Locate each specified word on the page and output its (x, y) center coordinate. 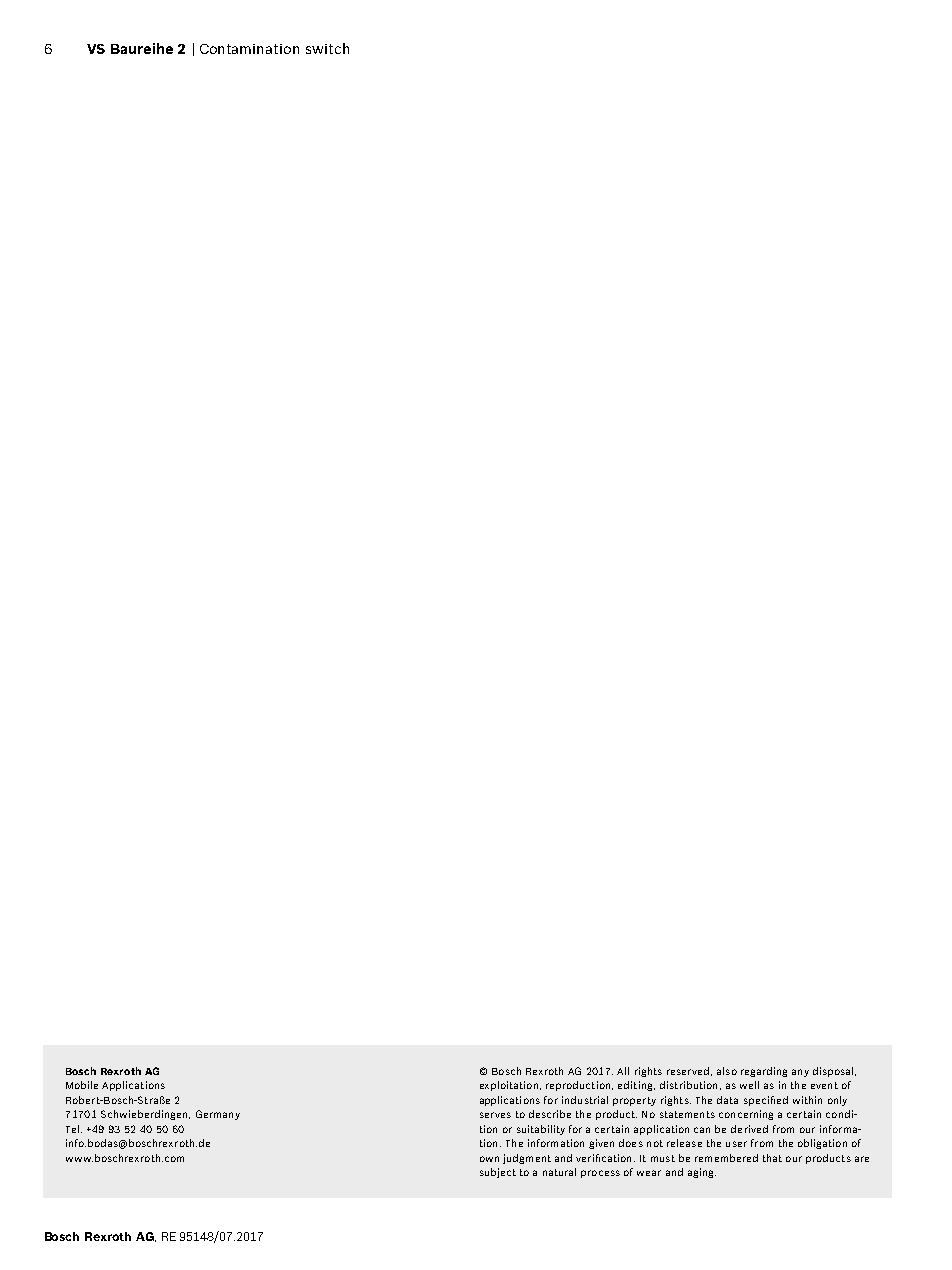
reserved (688, 1071)
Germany (218, 1115)
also (727, 1071)
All (623, 1071)
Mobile (82, 1085)
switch (327, 48)
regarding (764, 1072)
